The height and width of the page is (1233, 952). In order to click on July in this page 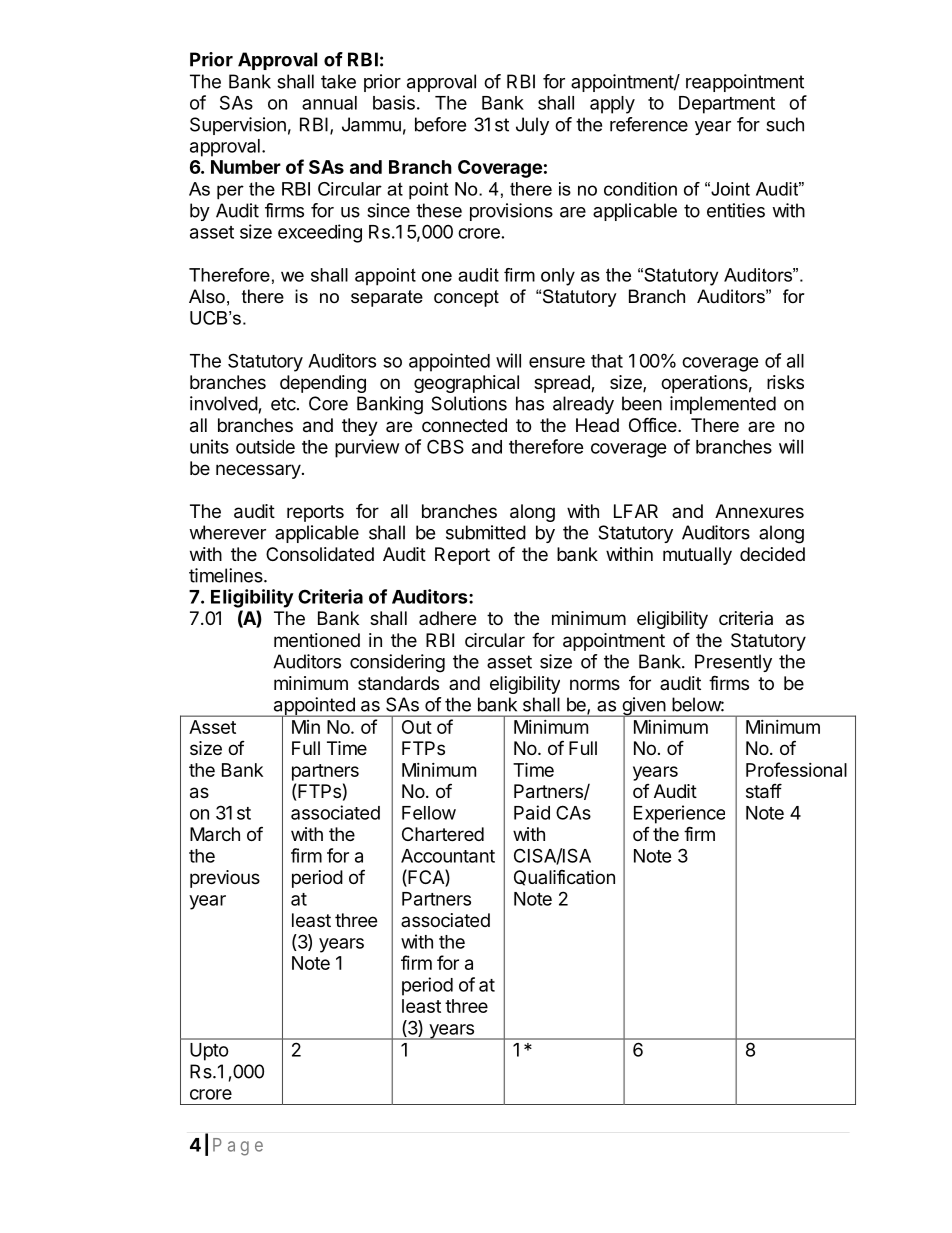, I will do `click(532, 126)`.
